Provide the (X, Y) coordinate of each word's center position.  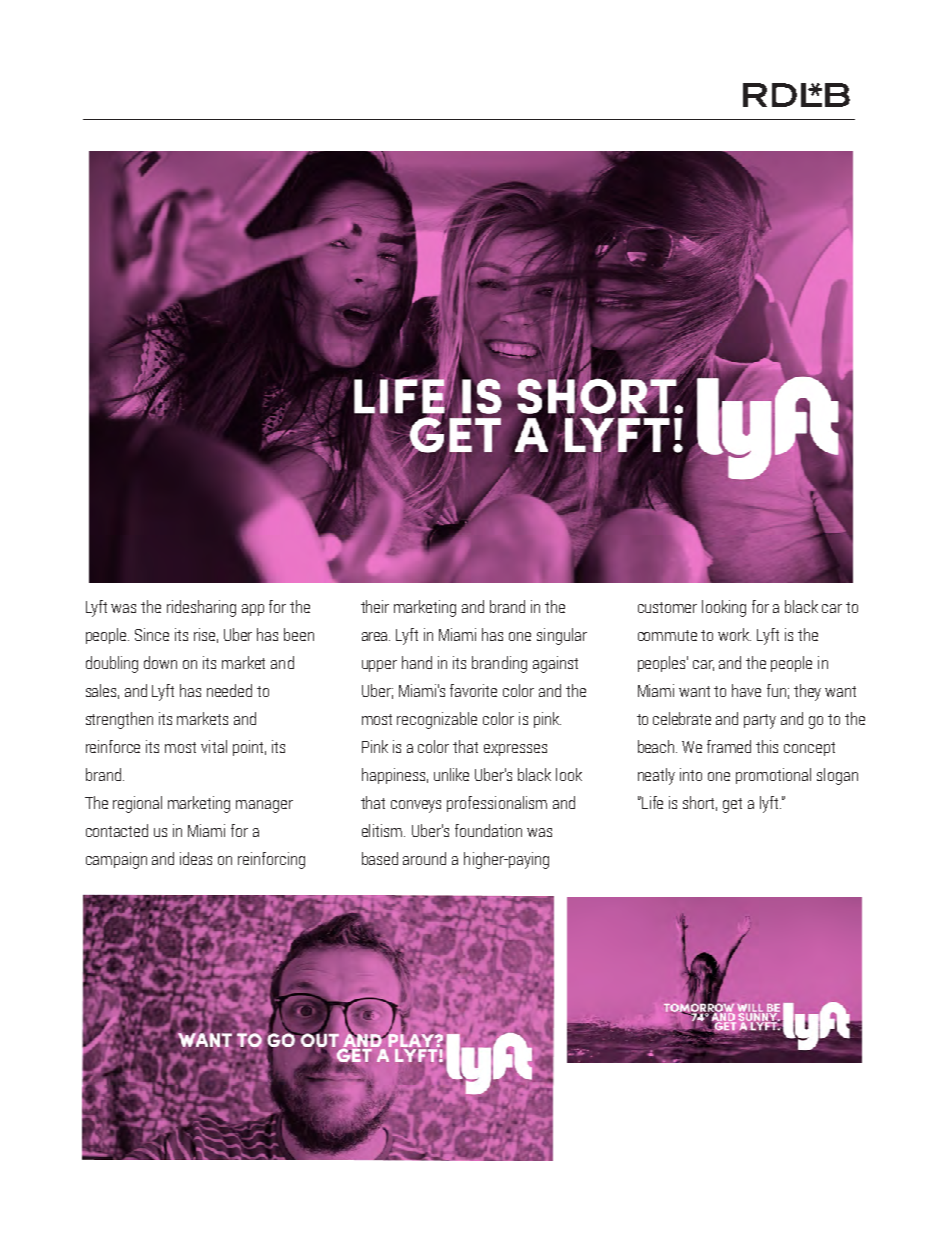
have (746, 690)
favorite (473, 690)
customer (667, 607)
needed (229, 690)
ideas (196, 858)
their (375, 606)
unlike (451, 774)
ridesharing (201, 608)
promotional (773, 776)
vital (214, 746)
